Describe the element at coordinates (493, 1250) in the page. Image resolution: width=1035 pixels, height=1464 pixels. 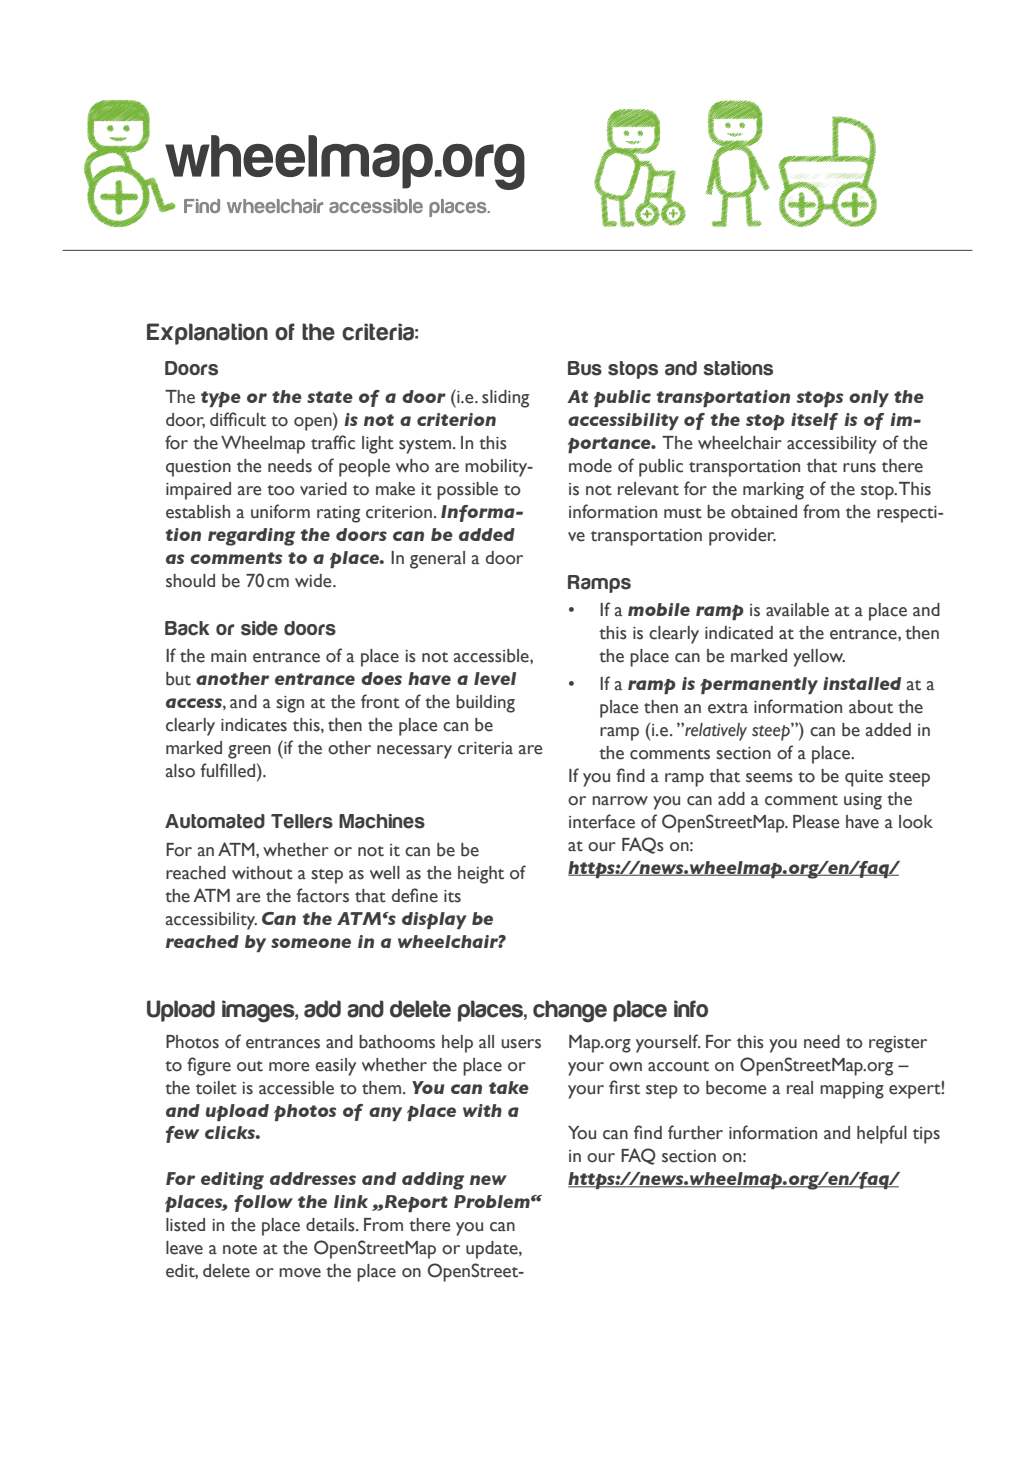
I see `update` at that location.
